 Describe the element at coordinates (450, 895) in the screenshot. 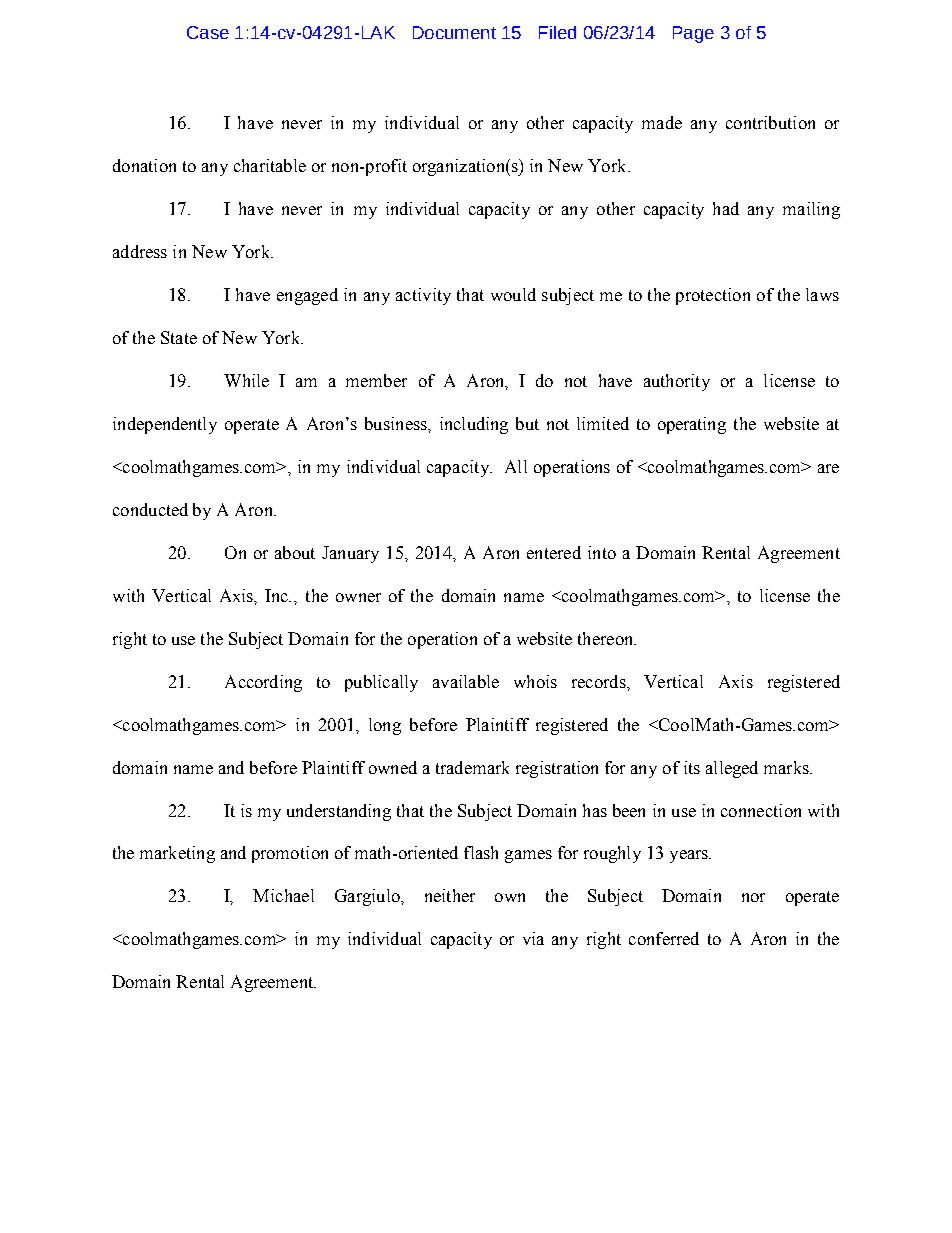

I see `neither` at that location.
